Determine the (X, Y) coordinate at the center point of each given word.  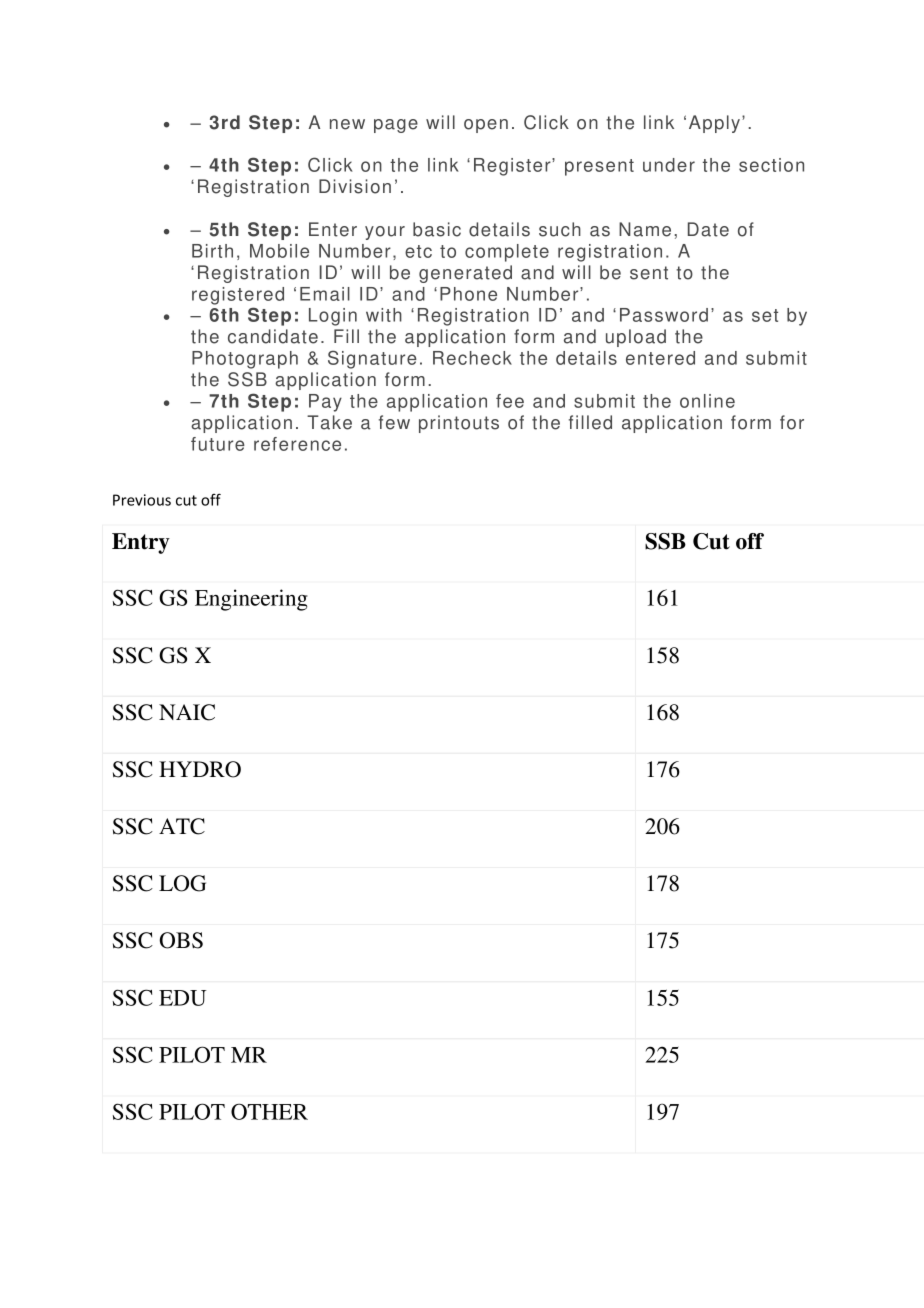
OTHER (269, 1111)
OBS (181, 940)
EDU (183, 998)
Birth (212, 251)
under (669, 165)
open (486, 126)
